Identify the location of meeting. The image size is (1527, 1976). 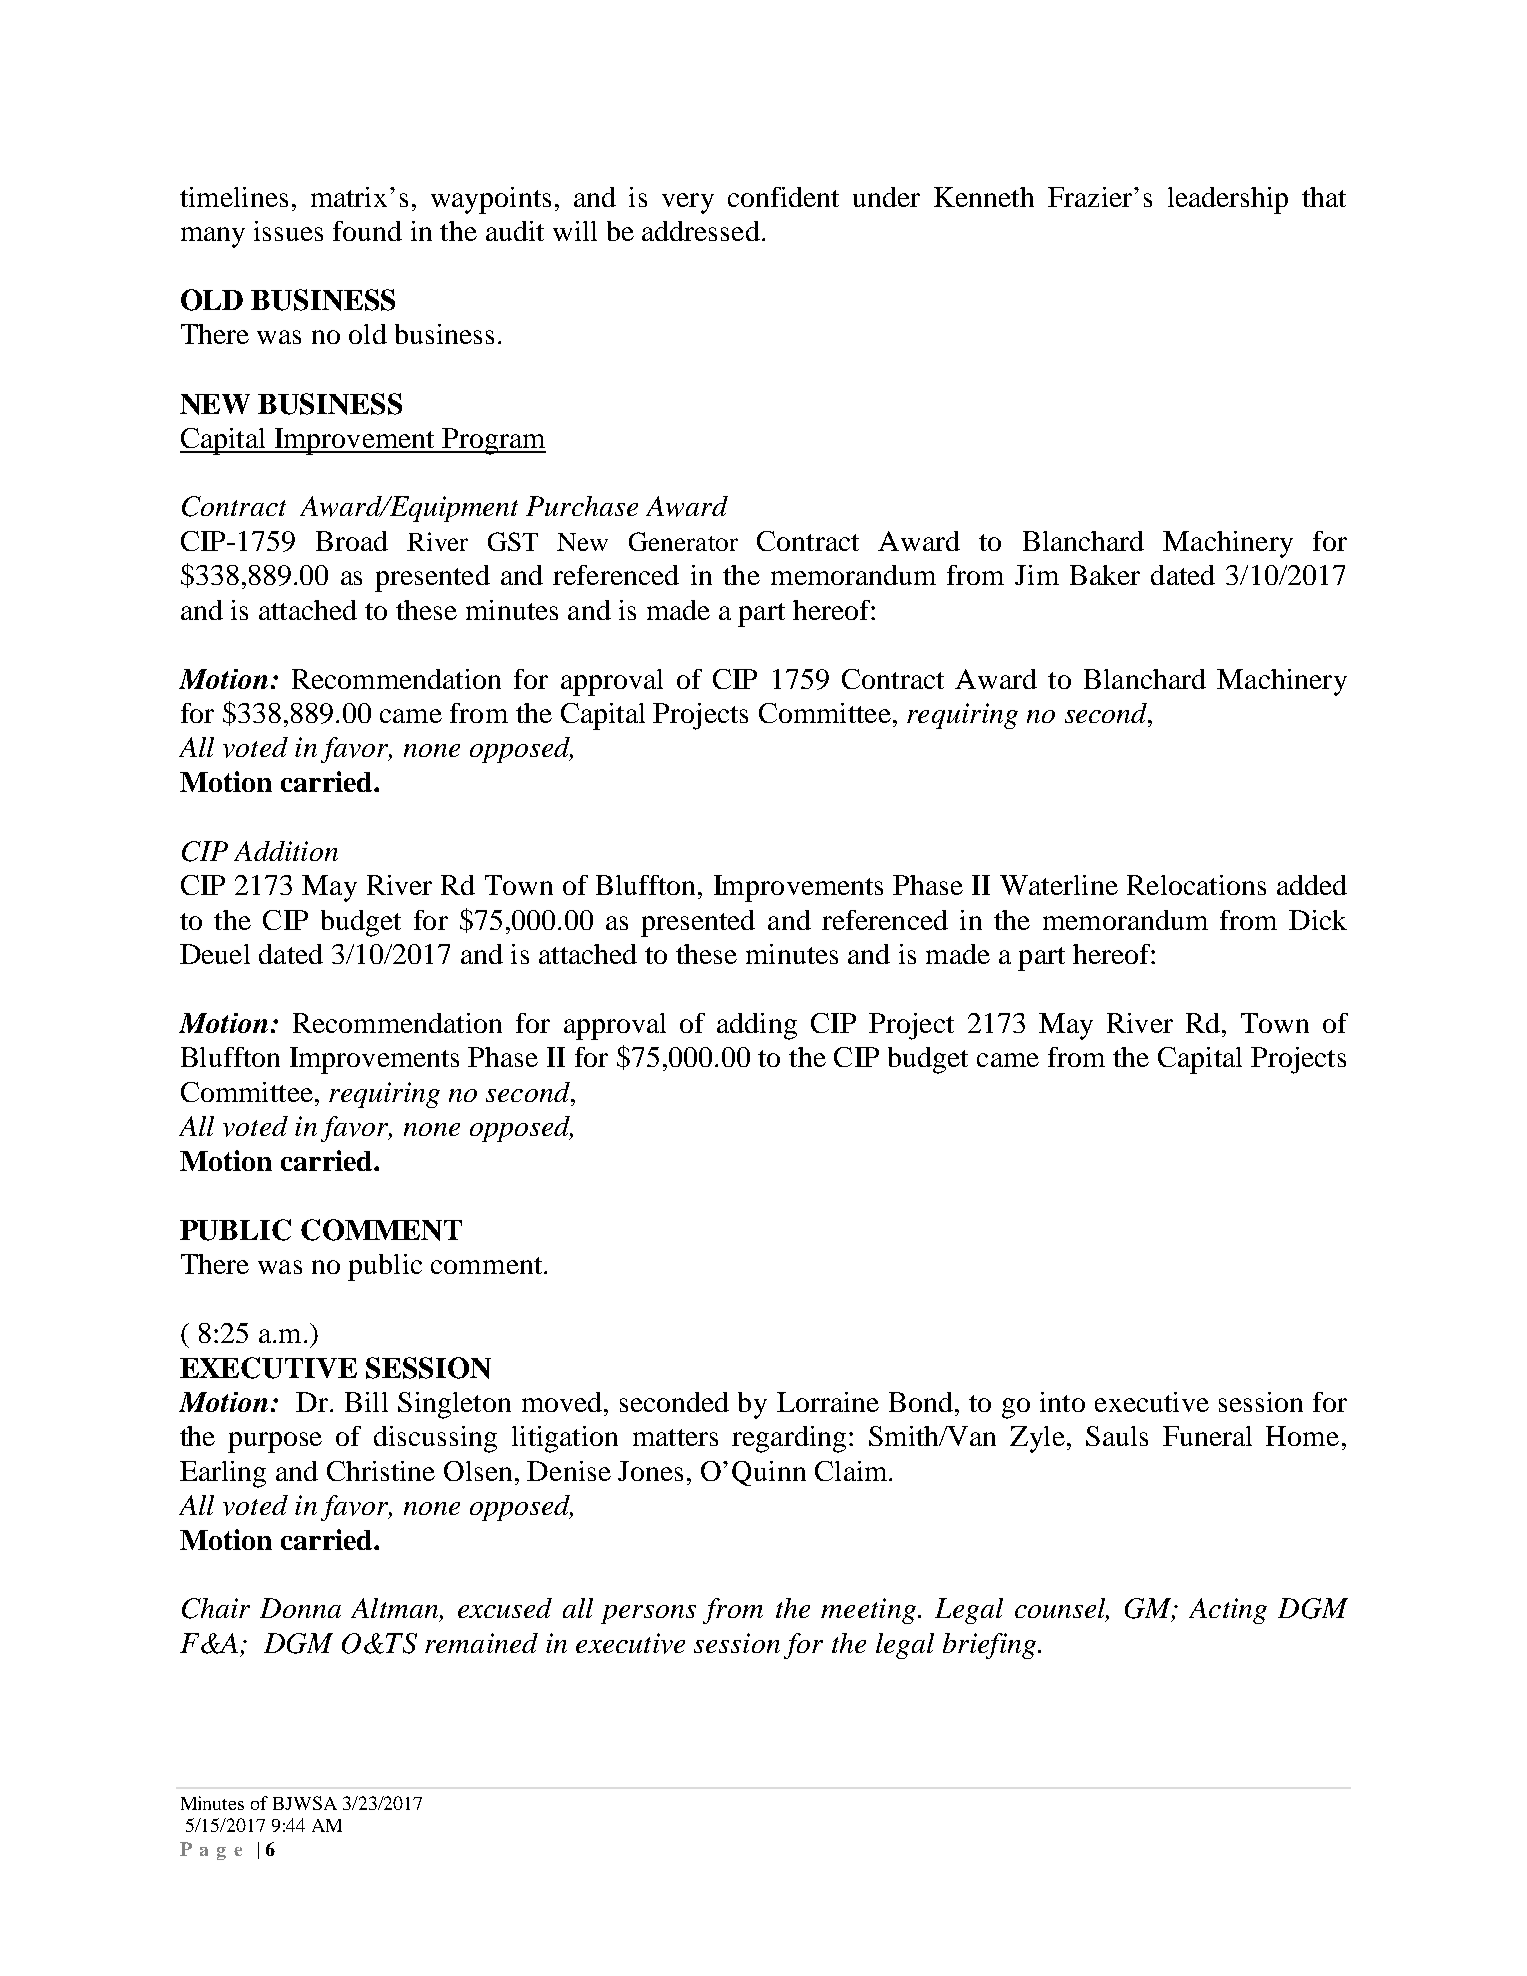
(868, 1611).
